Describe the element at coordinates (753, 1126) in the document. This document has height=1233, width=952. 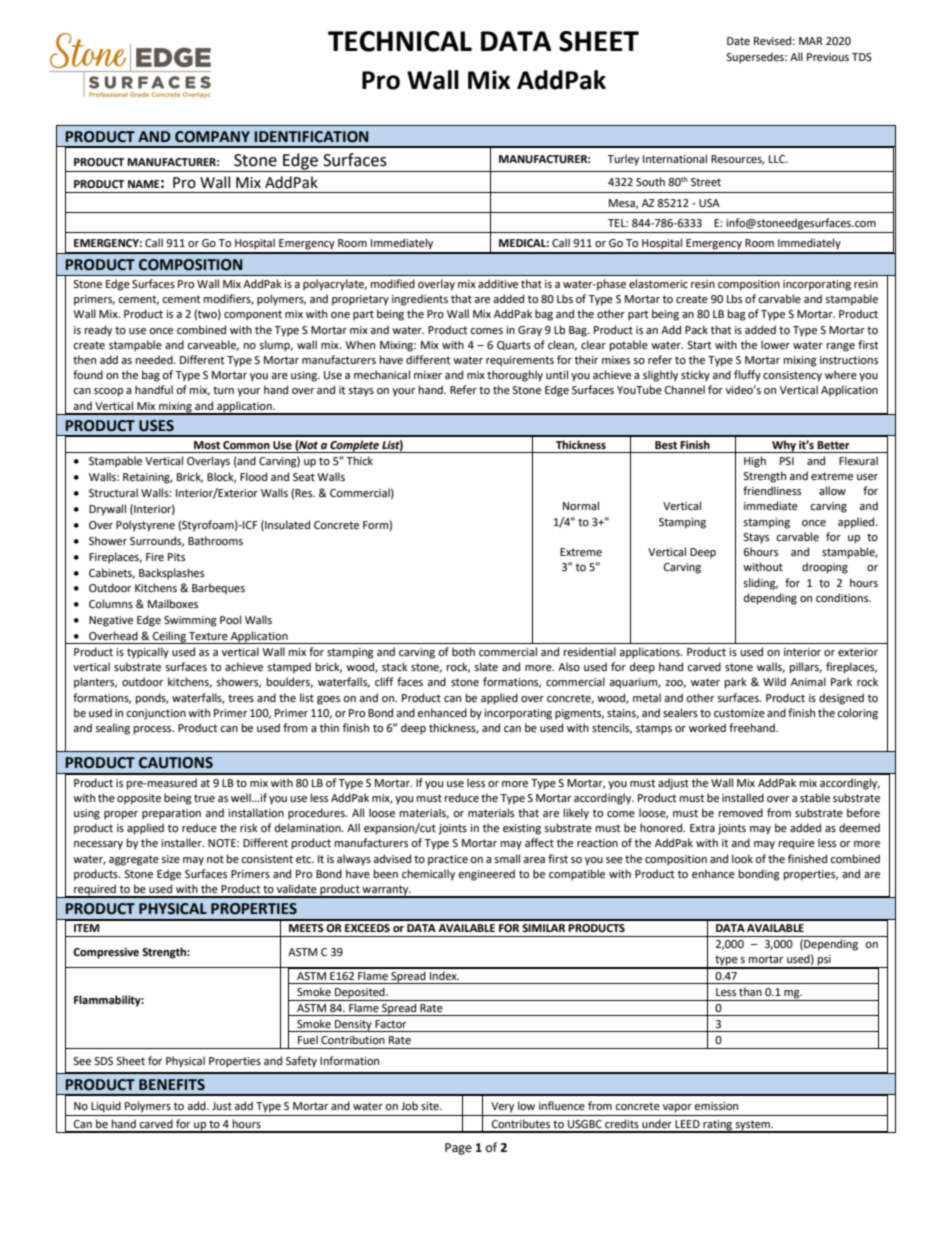
I see `system` at that location.
